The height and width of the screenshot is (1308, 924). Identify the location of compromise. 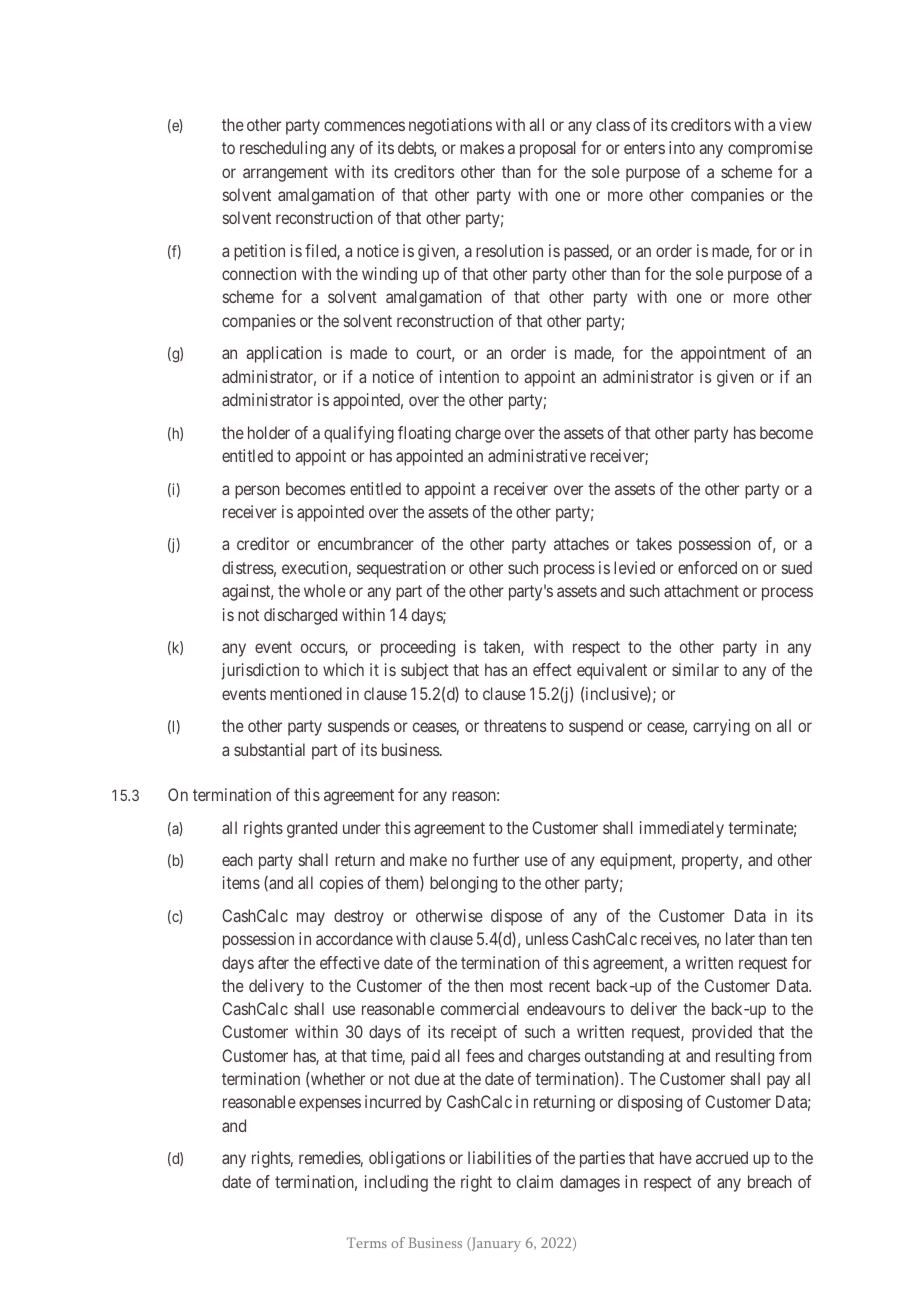
(770, 149).
